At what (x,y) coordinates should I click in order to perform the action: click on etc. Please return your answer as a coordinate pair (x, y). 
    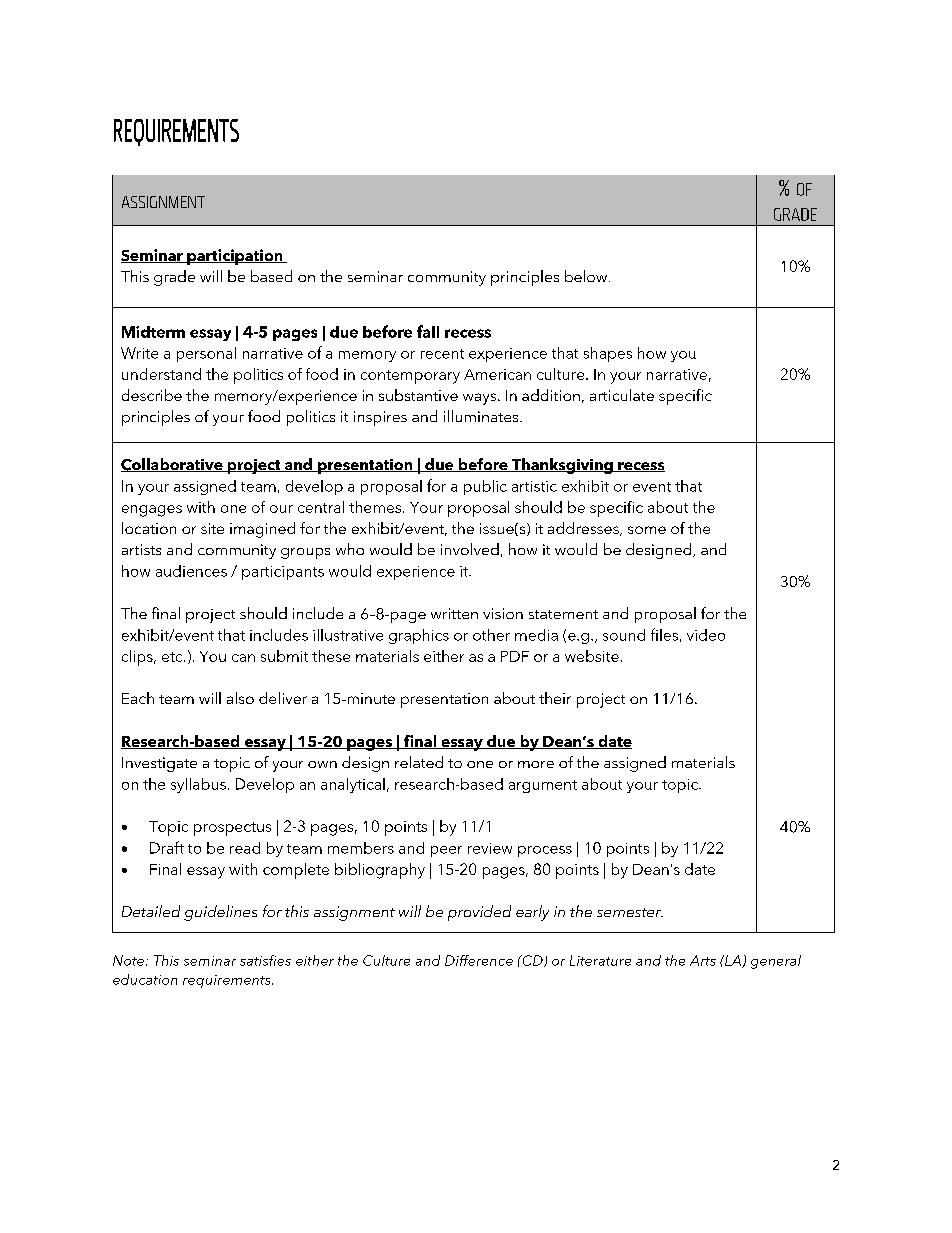
    Looking at the image, I should click on (173, 657).
